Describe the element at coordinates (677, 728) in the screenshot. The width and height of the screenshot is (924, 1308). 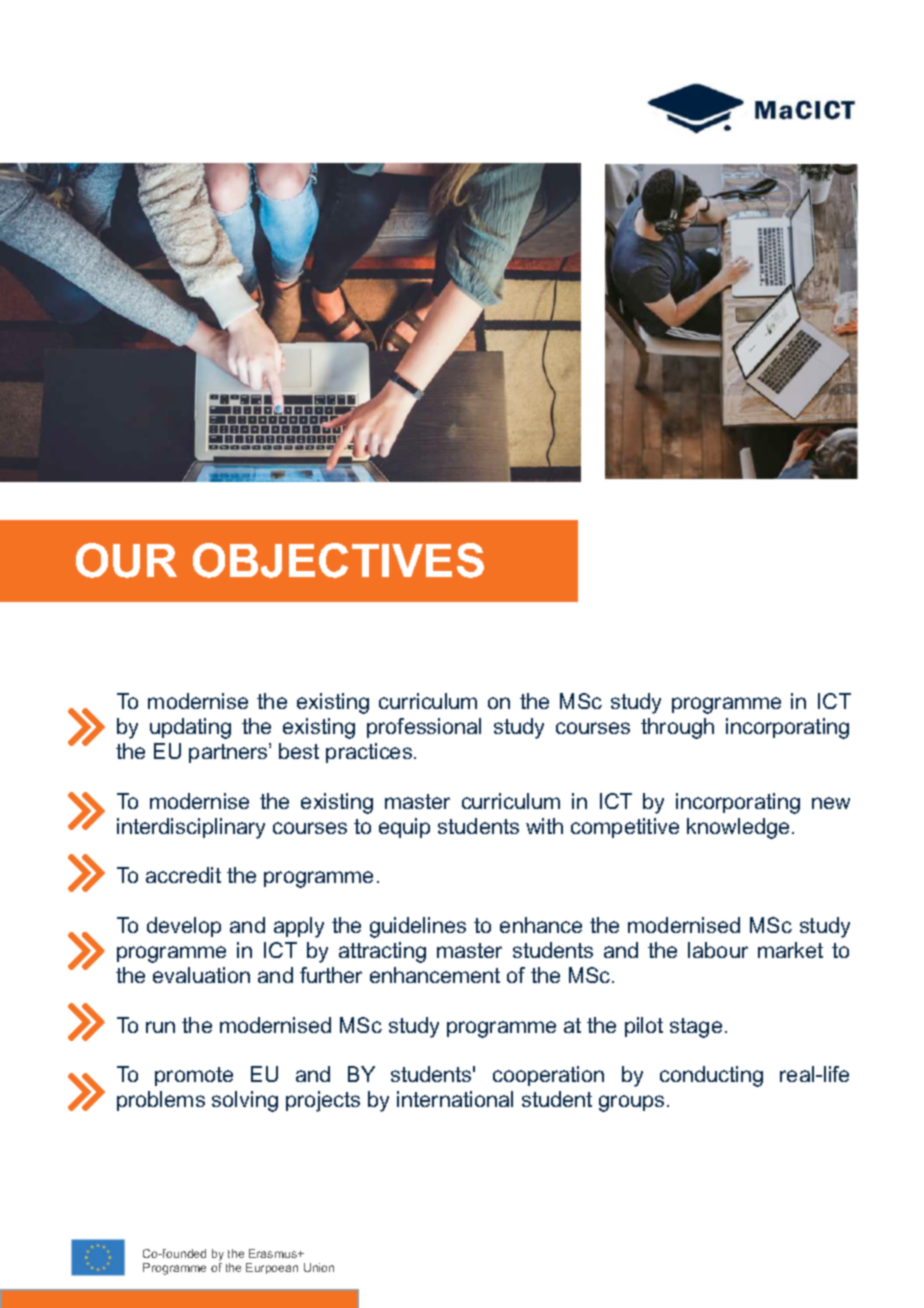
I see `through` at that location.
